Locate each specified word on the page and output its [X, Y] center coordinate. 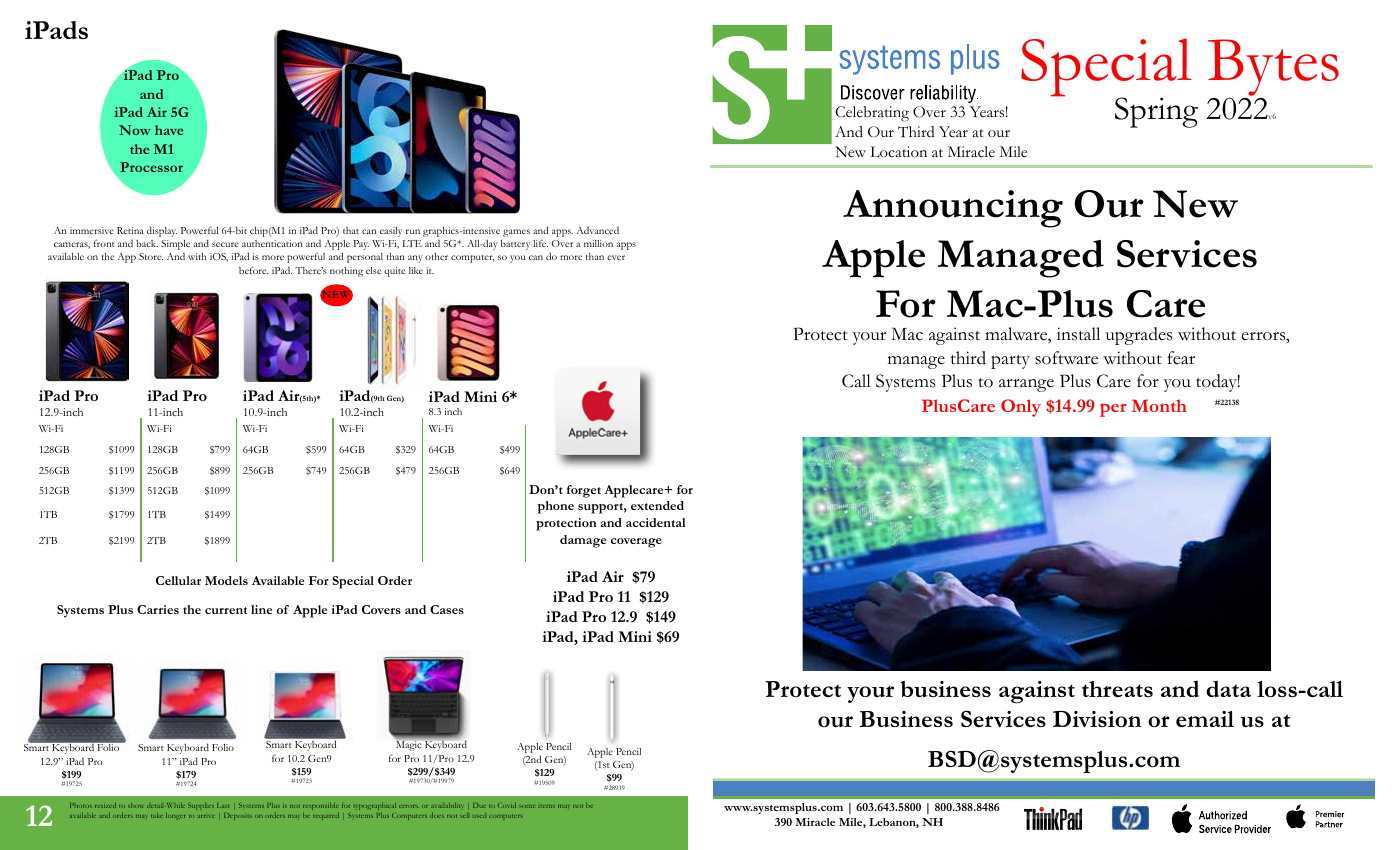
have [169, 130]
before [253, 270]
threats [1117, 689]
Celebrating [872, 114]
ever [616, 257]
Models [226, 580]
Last [223, 805]
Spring [1156, 112]
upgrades [1139, 336]
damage [583, 541]
